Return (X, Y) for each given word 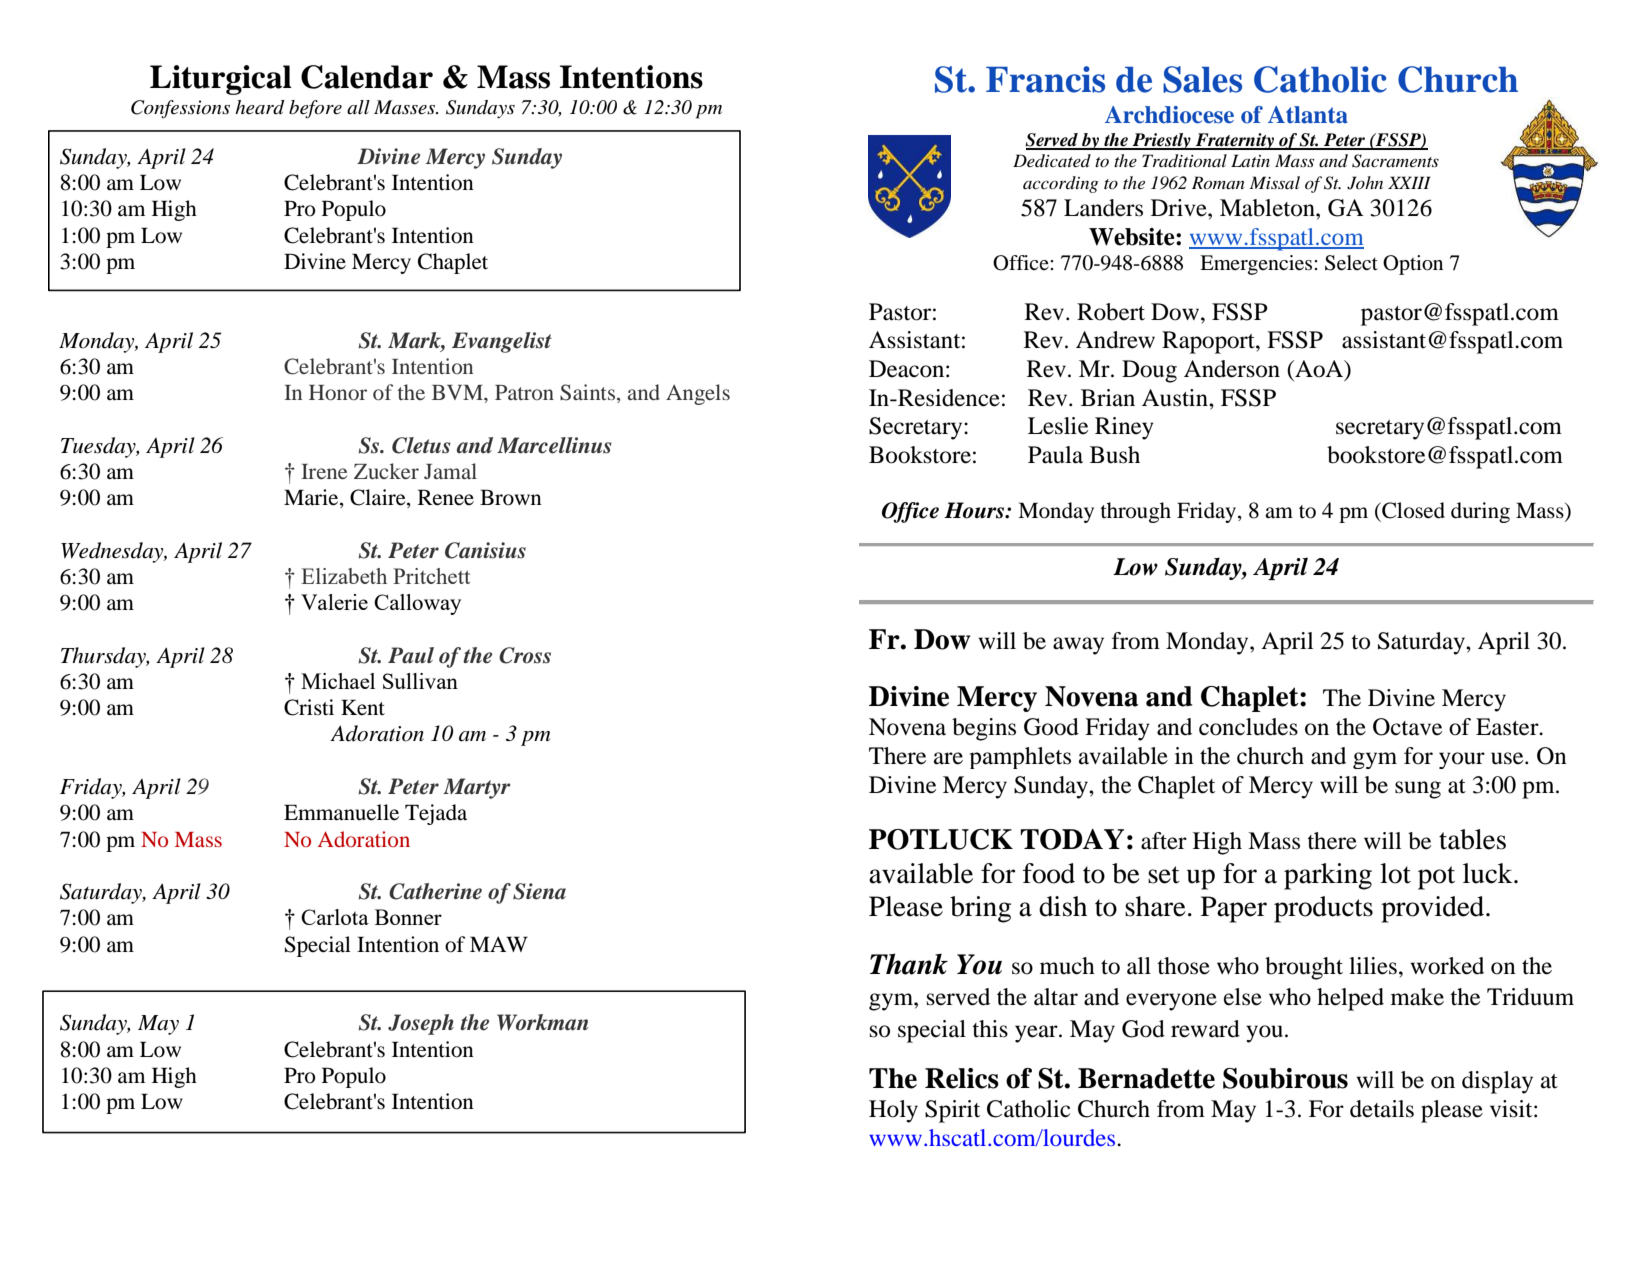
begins (984, 729)
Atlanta (1308, 115)
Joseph (421, 1024)
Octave (1407, 727)
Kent (363, 707)
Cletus (421, 445)
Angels (698, 394)
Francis (1045, 79)
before (315, 109)
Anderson (1232, 369)
